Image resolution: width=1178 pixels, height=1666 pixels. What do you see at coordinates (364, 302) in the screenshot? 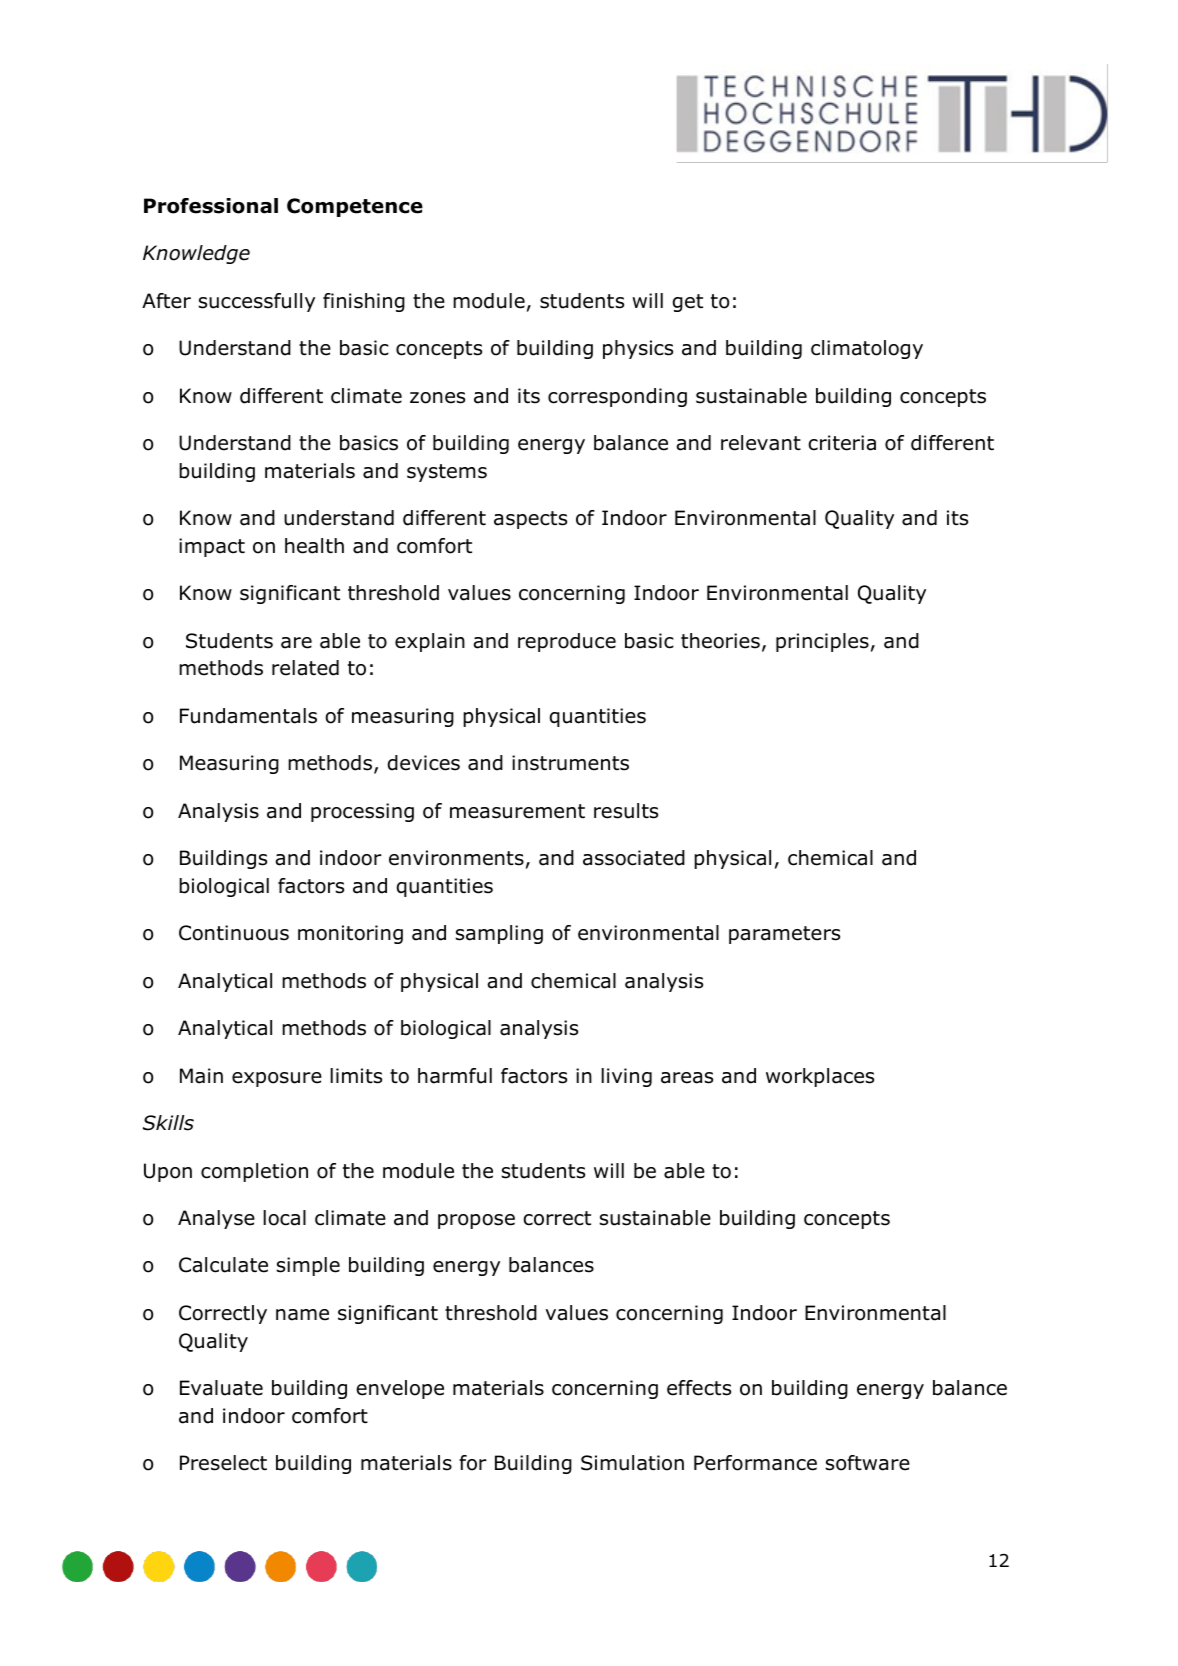
I see `finishing` at bounding box center [364, 302].
